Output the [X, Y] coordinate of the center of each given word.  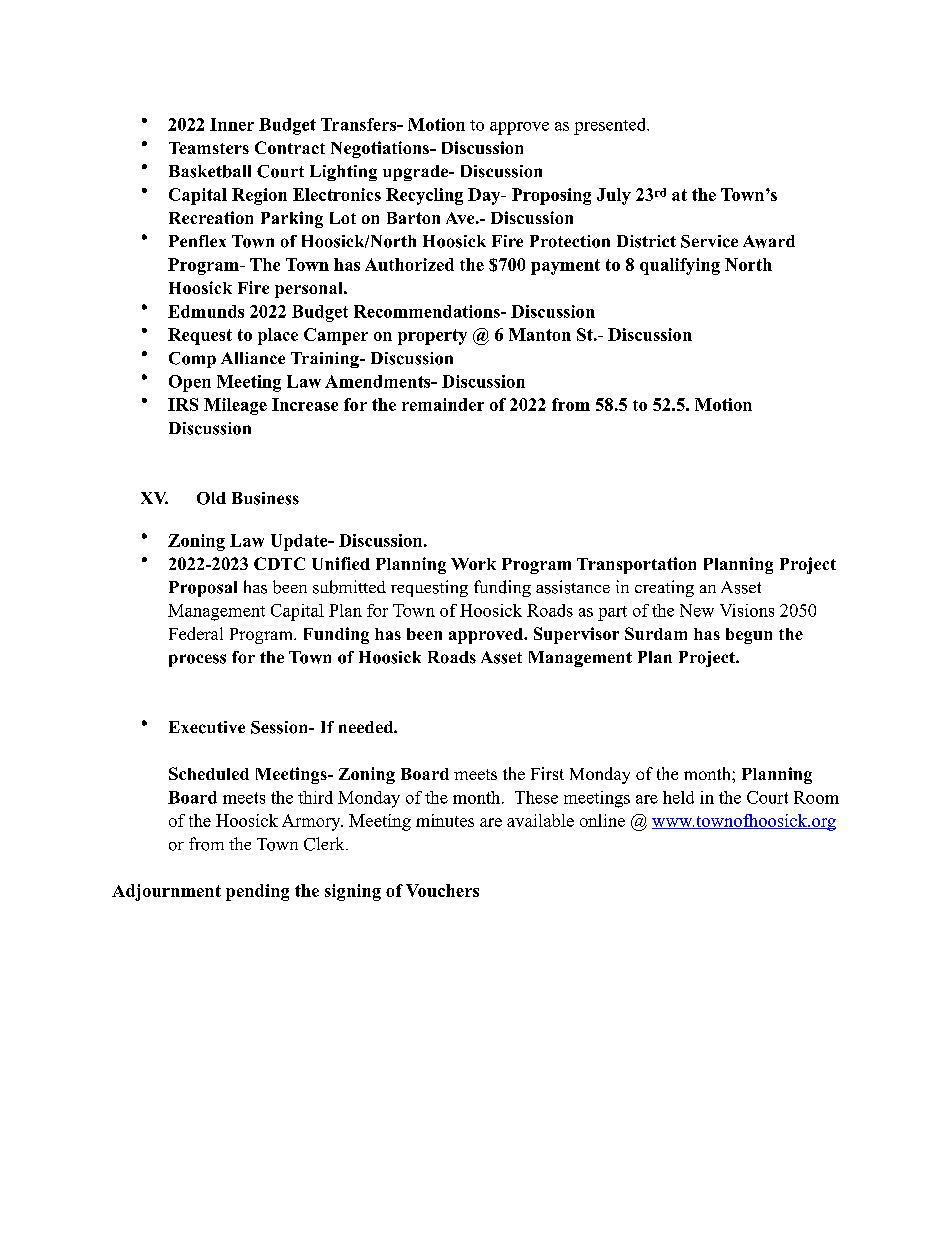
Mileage [235, 406]
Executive [207, 727]
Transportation [636, 565]
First [547, 773]
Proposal [203, 589]
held [678, 797]
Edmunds [206, 311]
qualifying [680, 266]
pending [257, 892]
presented [611, 126]
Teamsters [209, 148]
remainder [443, 404]
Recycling [424, 196]
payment [565, 267]
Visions [747, 610]
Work [473, 564]
